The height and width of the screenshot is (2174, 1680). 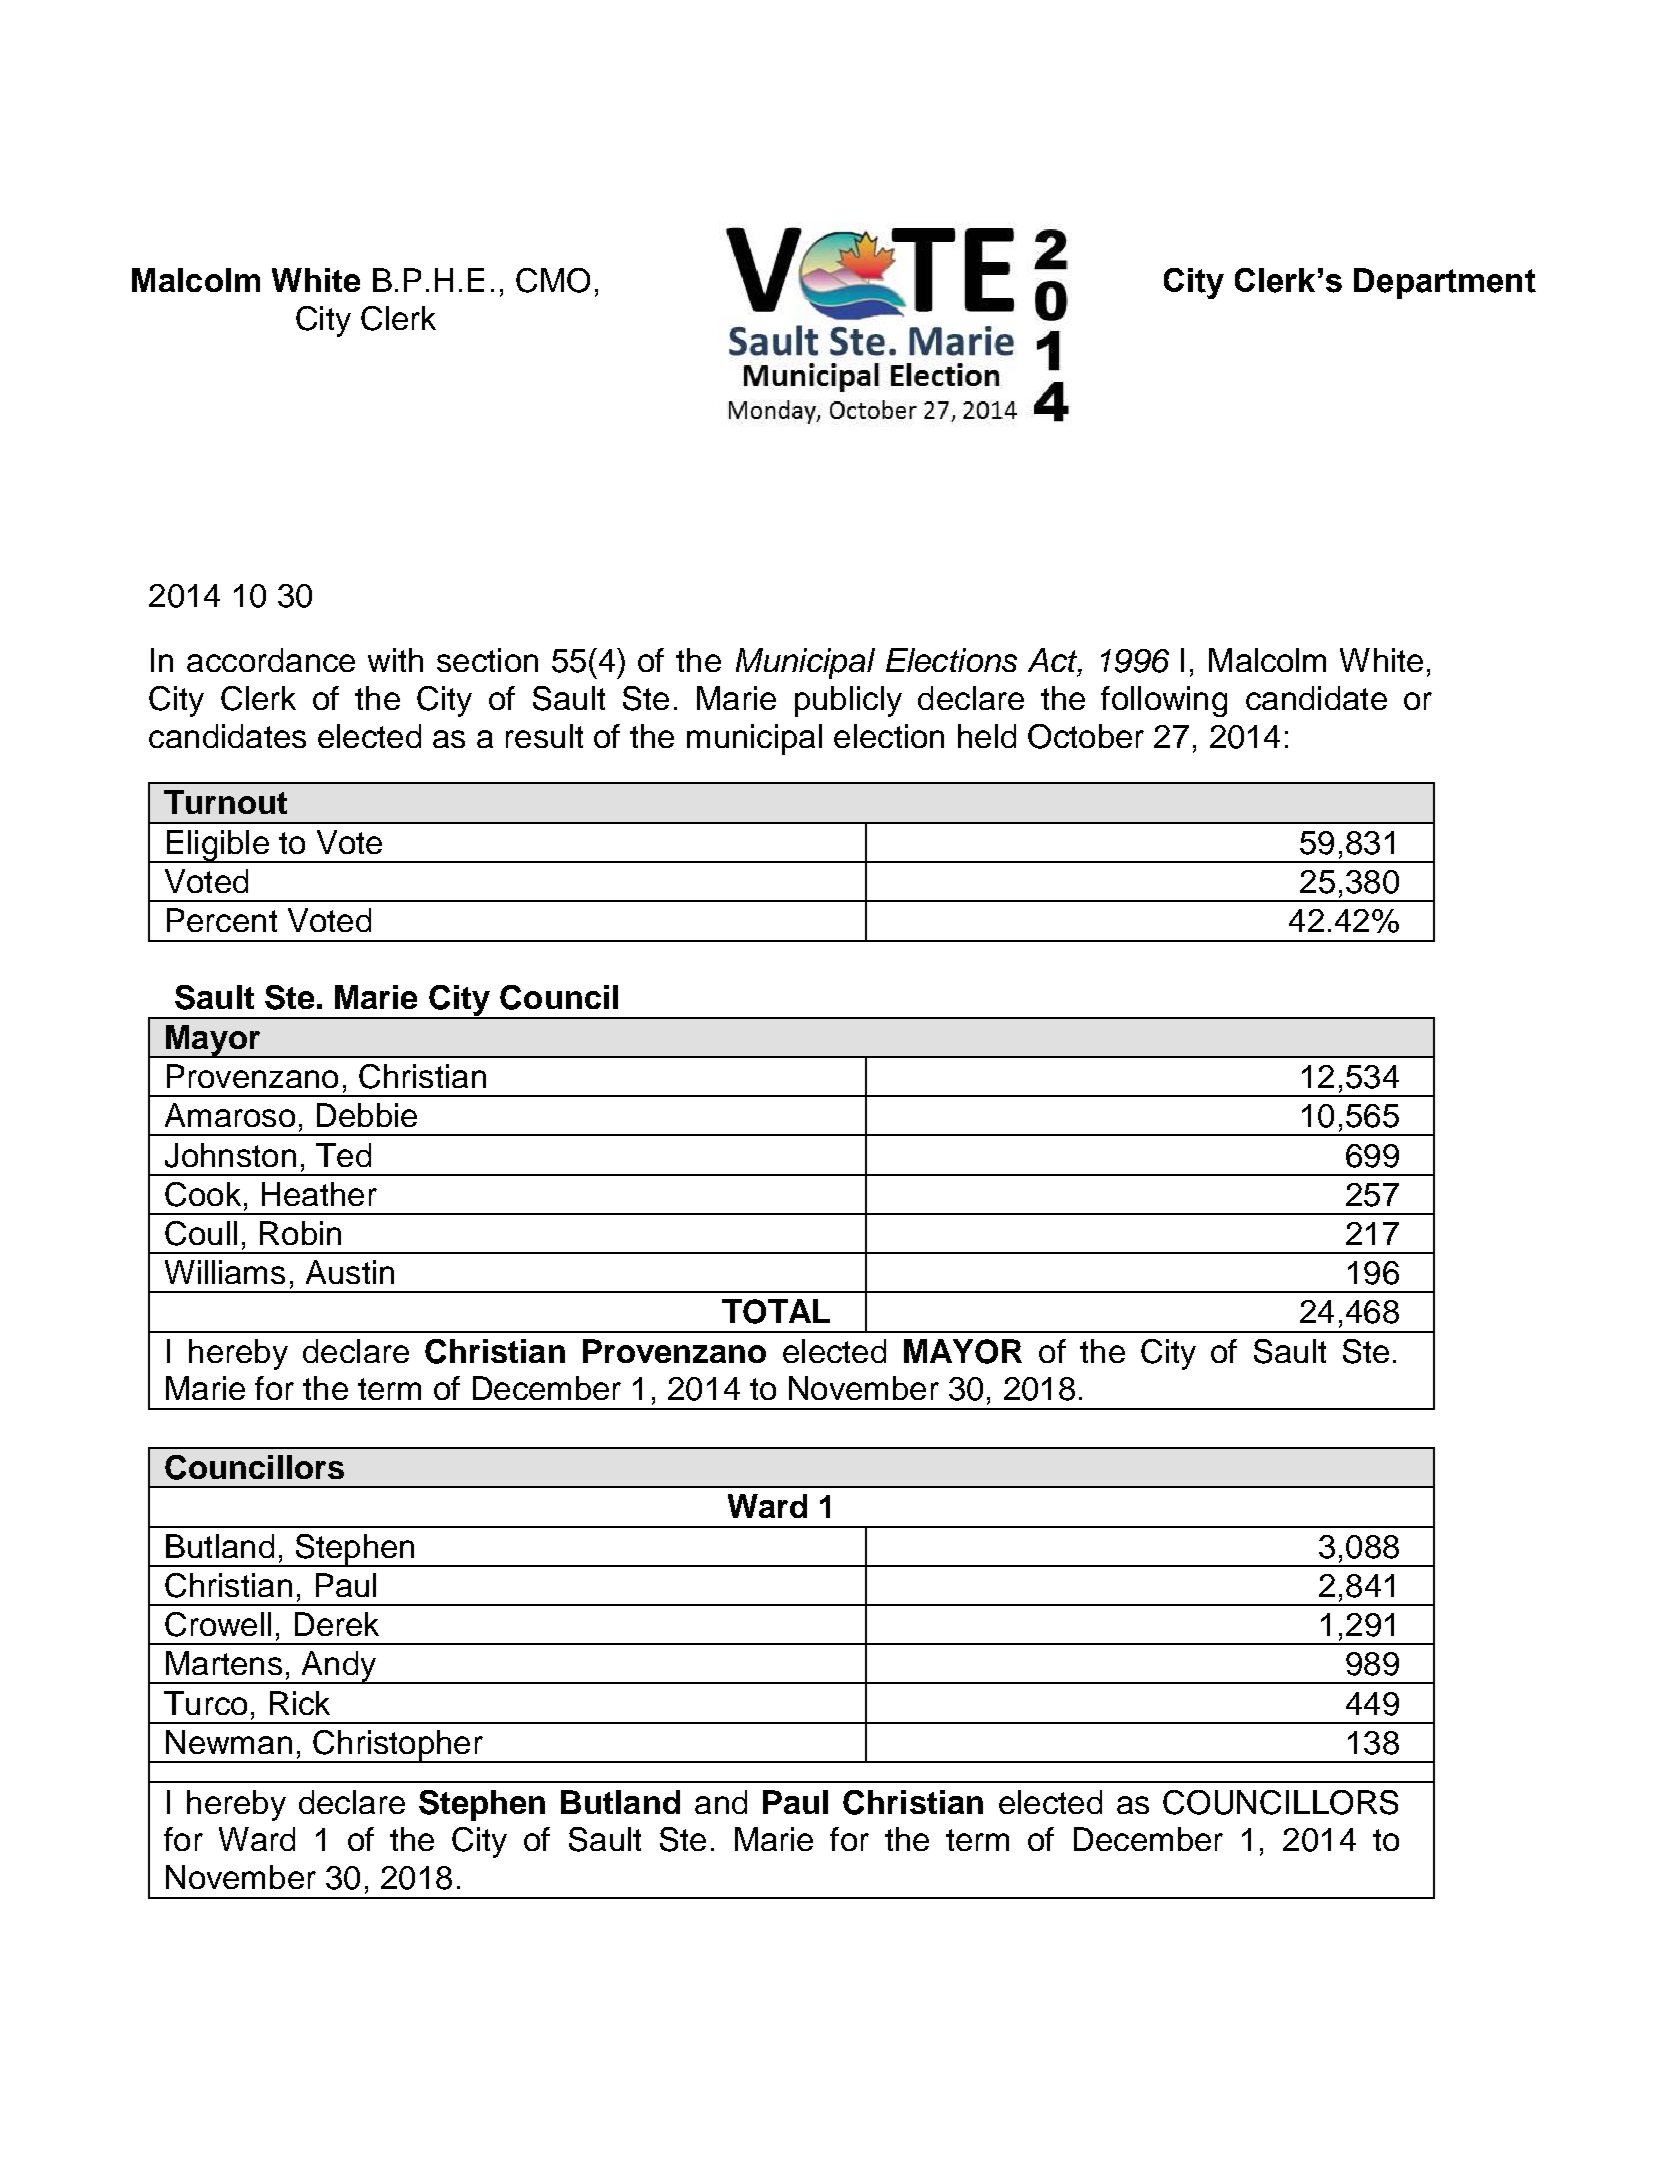 What do you see at coordinates (398, 1746) in the screenshot?
I see `Christopher` at bounding box center [398, 1746].
